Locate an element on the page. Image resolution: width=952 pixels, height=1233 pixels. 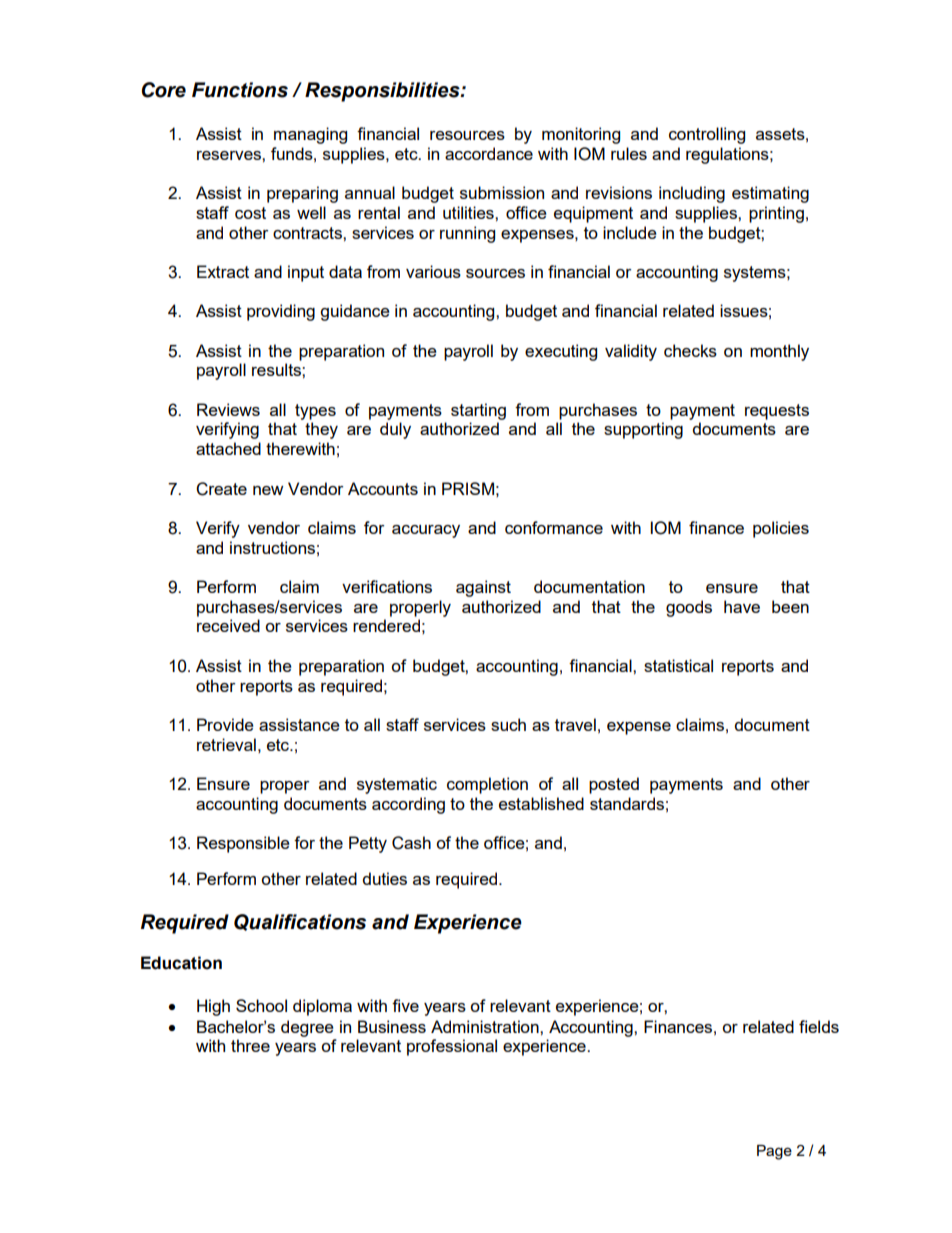
professional is located at coordinates (452, 1047).
